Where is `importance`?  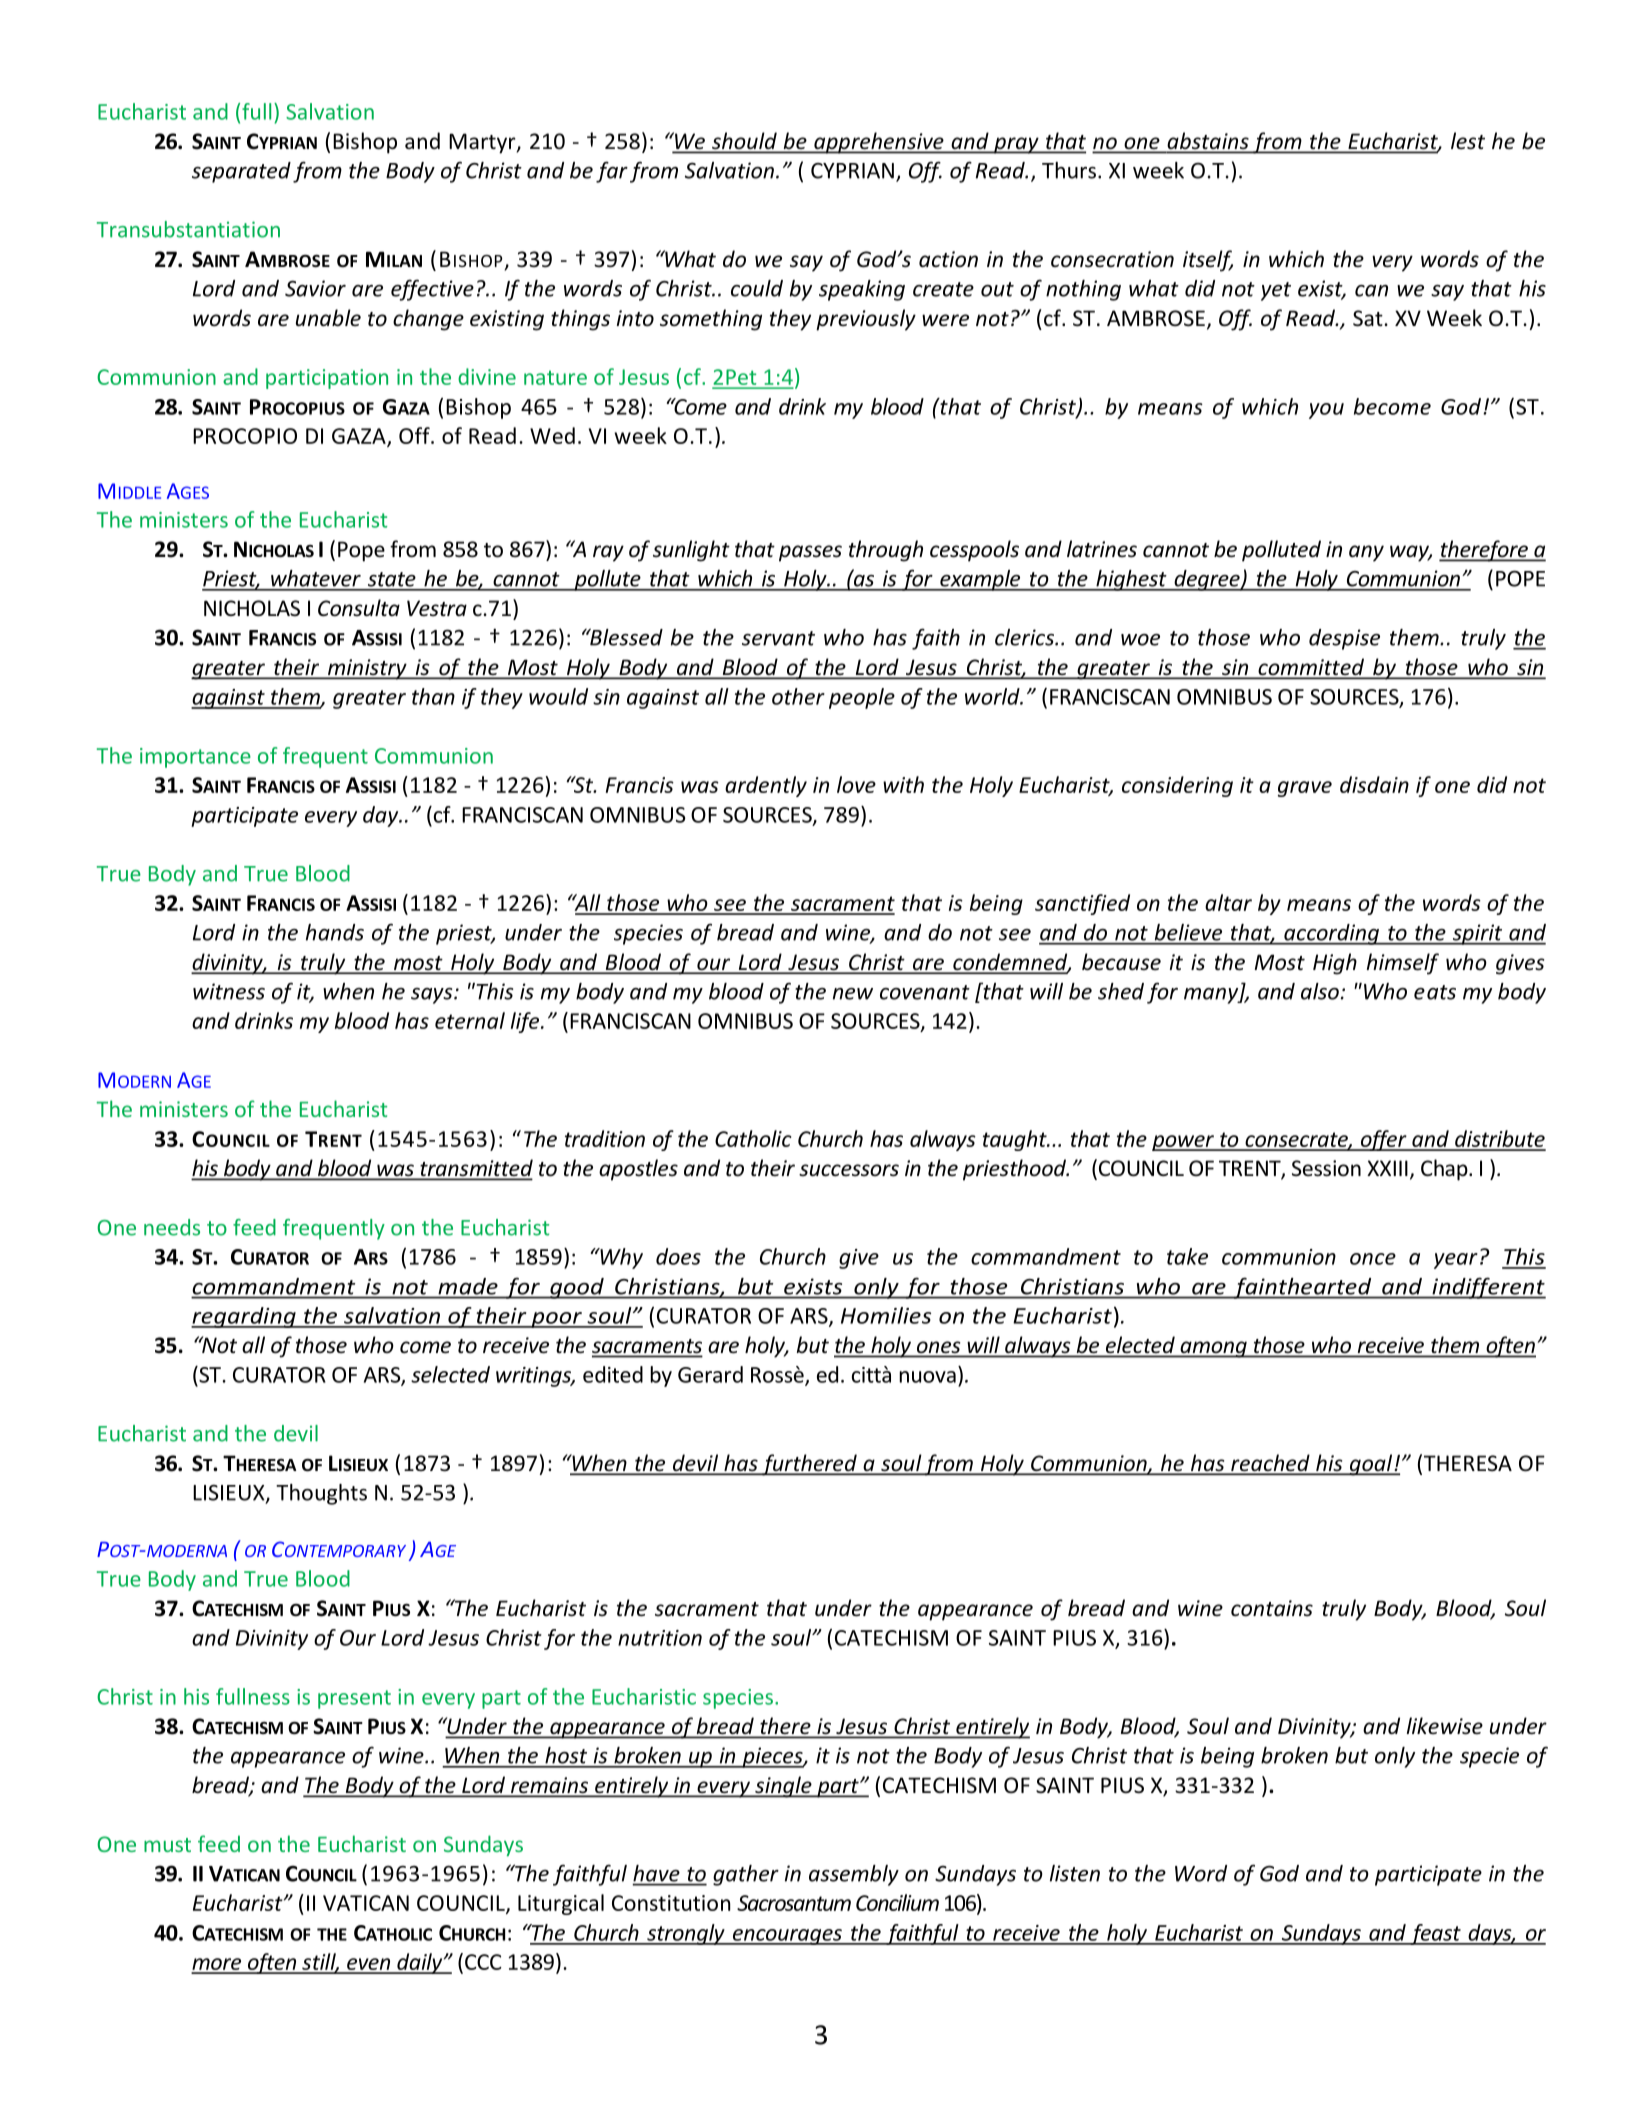
importance is located at coordinates (195, 758).
